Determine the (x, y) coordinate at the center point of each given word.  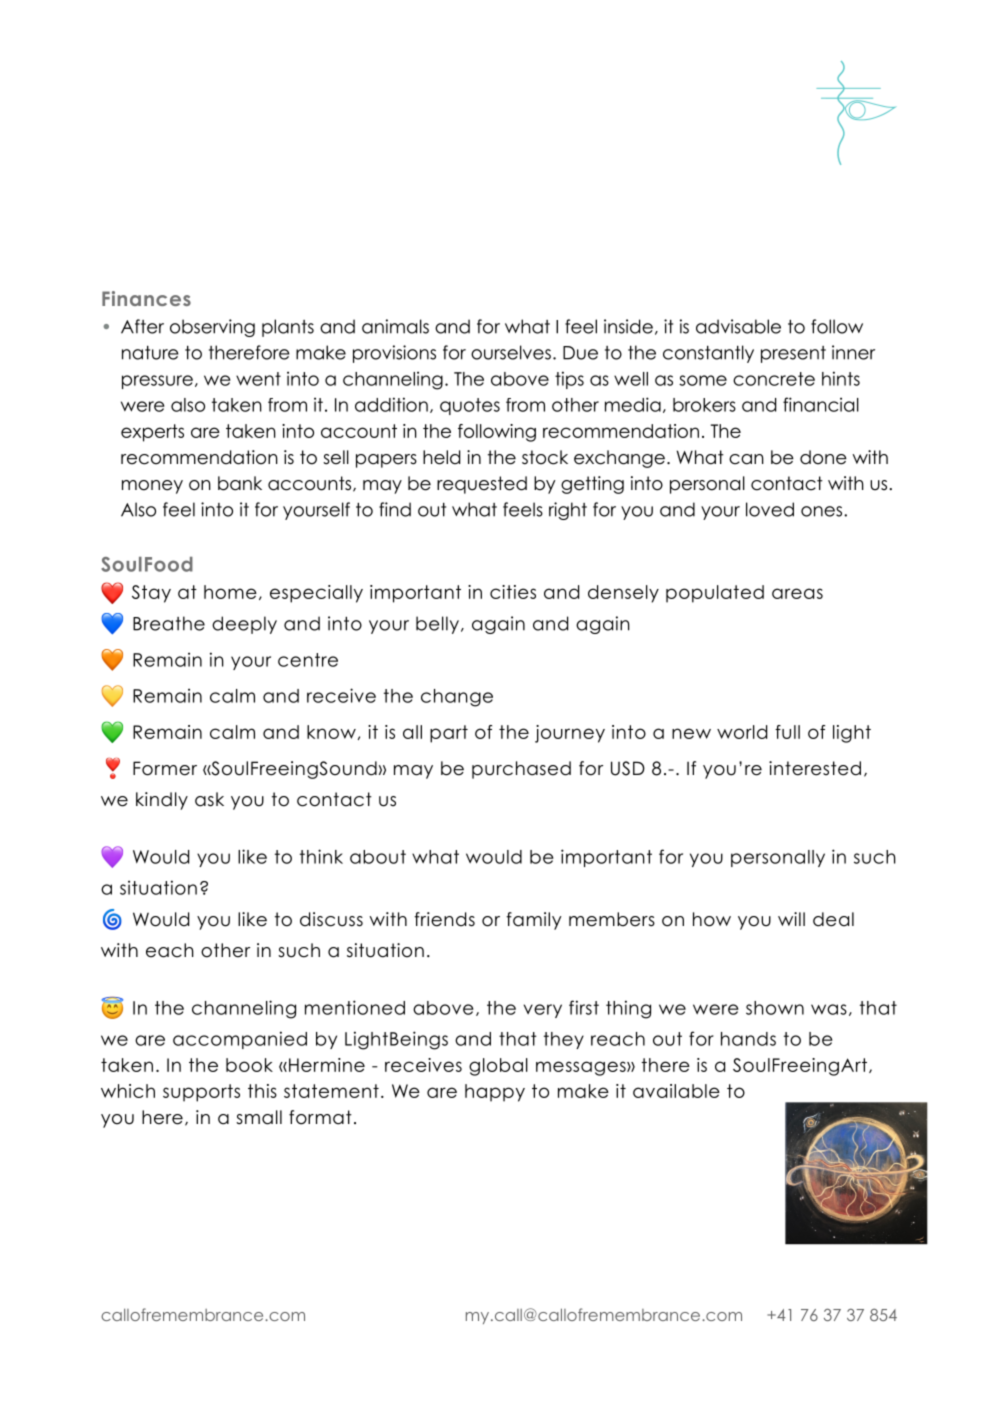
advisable (738, 326)
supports (201, 1093)
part (449, 734)
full (787, 732)
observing (212, 328)
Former (165, 768)
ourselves (511, 352)
